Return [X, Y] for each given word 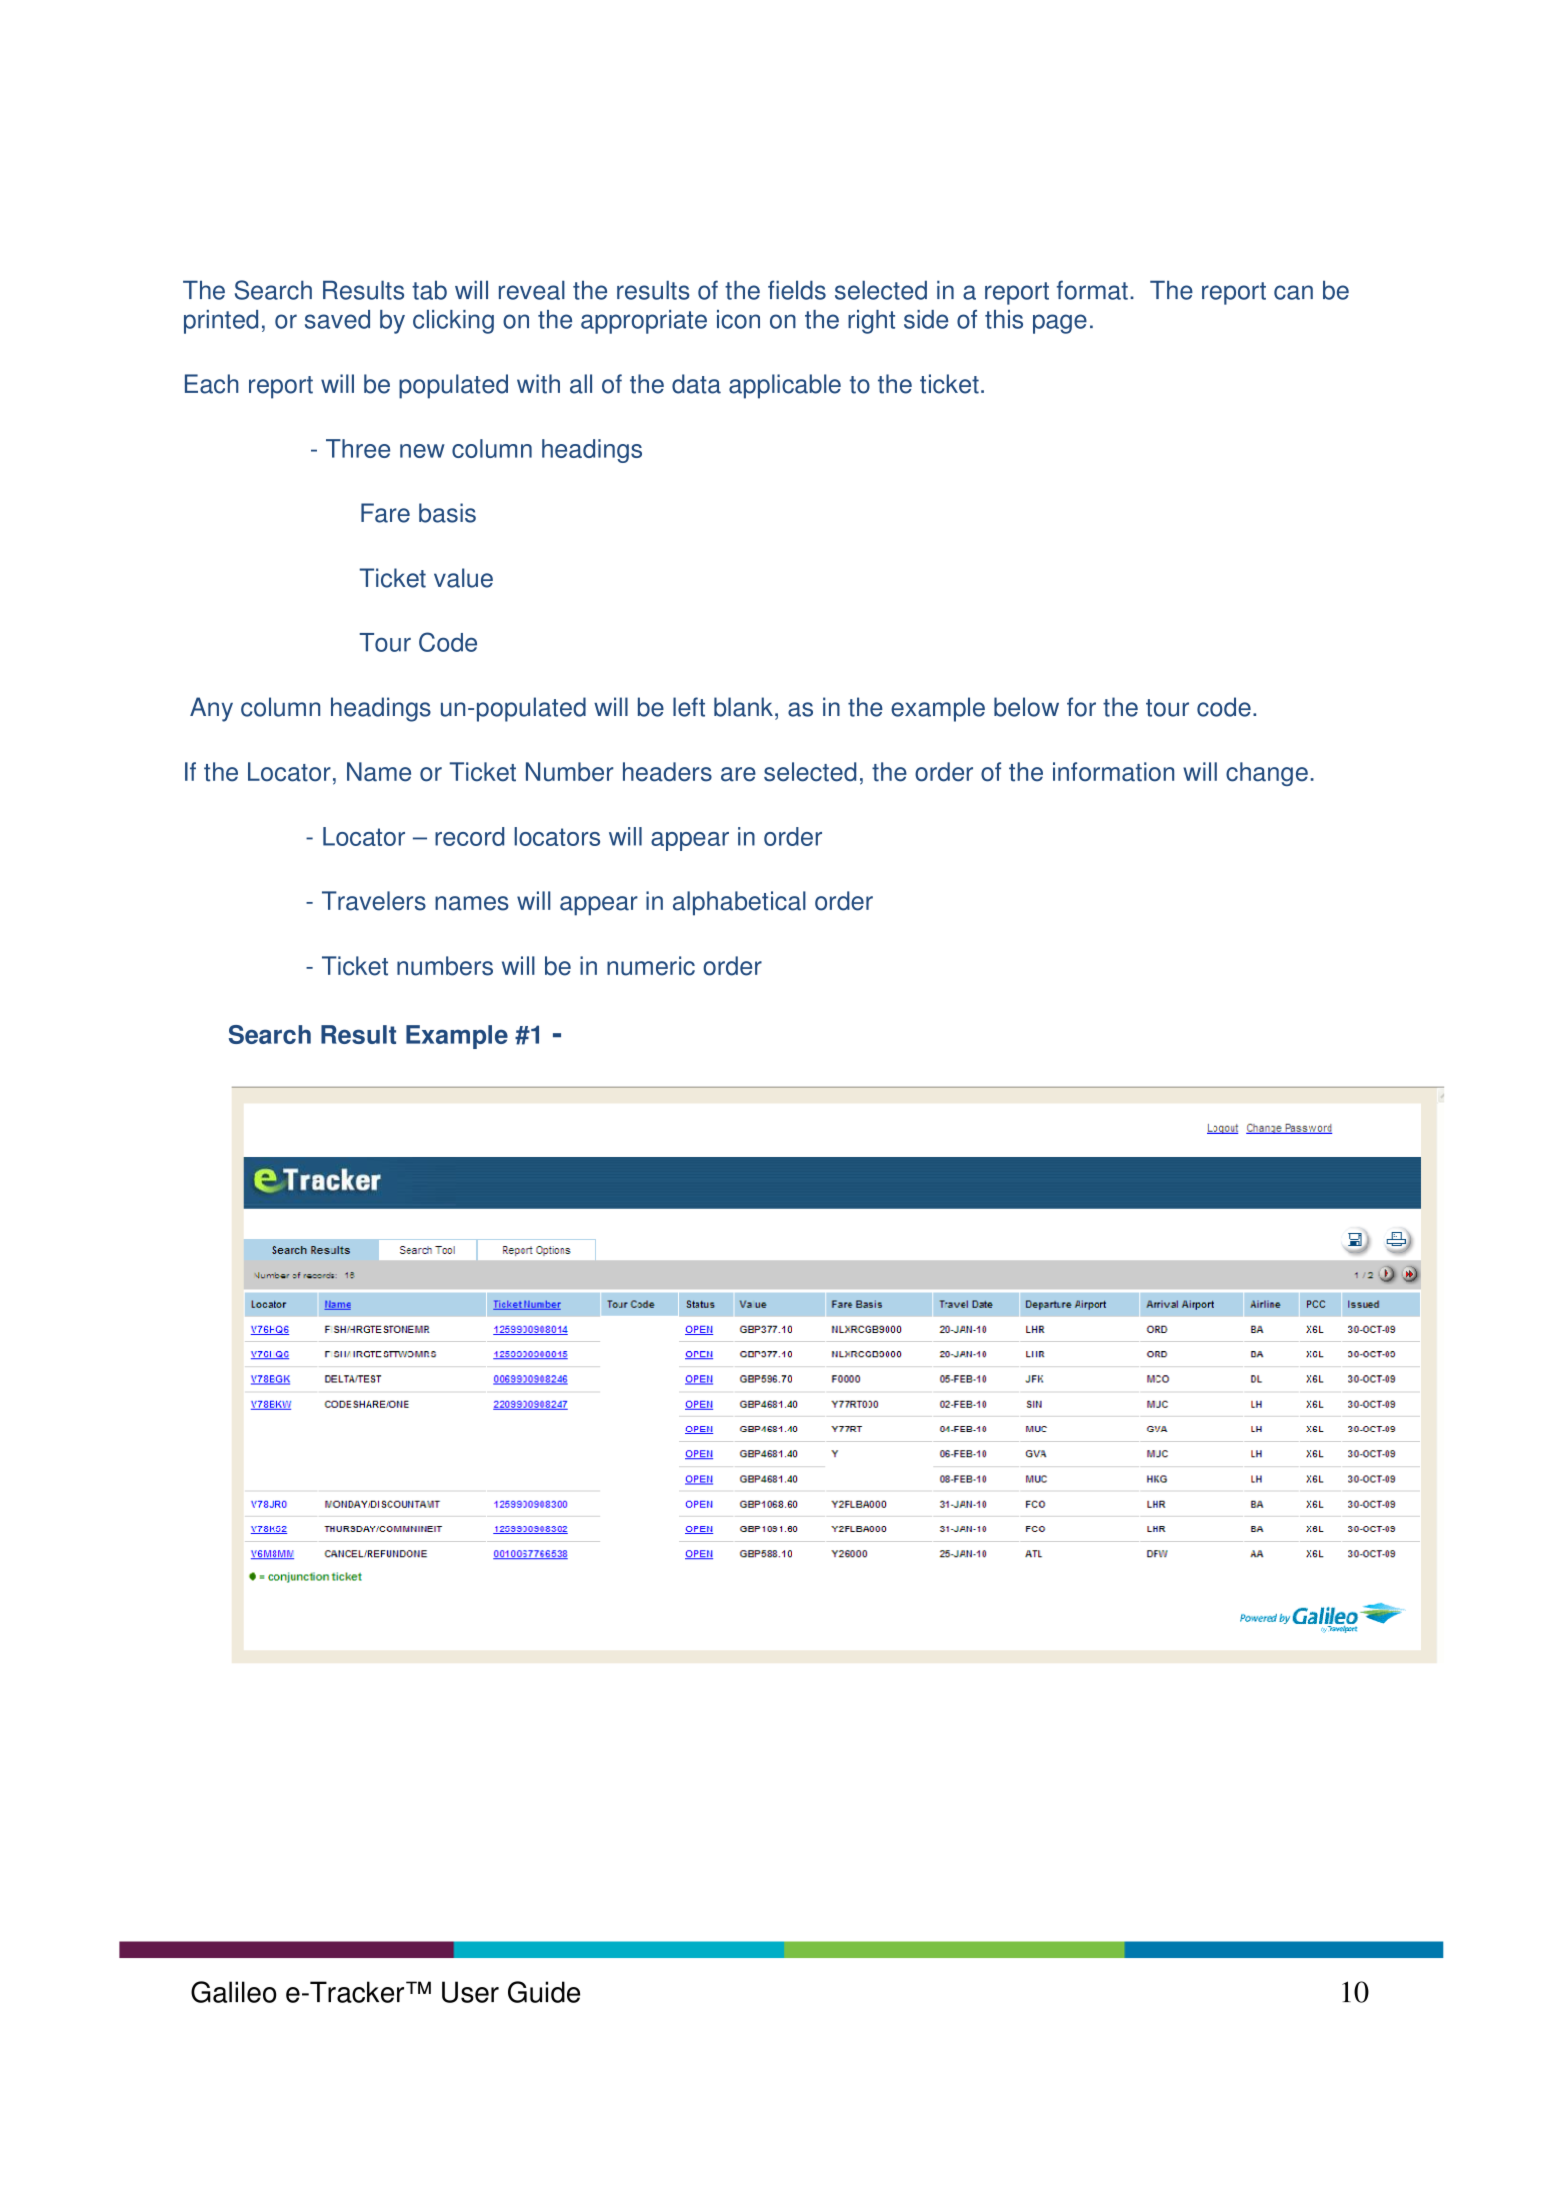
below [1026, 707]
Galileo [233, 1992]
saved [337, 319]
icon [738, 319]
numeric [651, 966]
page [1060, 324]
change [1267, 774]
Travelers [374, 901]
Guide [544, 1992]
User [470, 1992]
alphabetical [739, 903]
